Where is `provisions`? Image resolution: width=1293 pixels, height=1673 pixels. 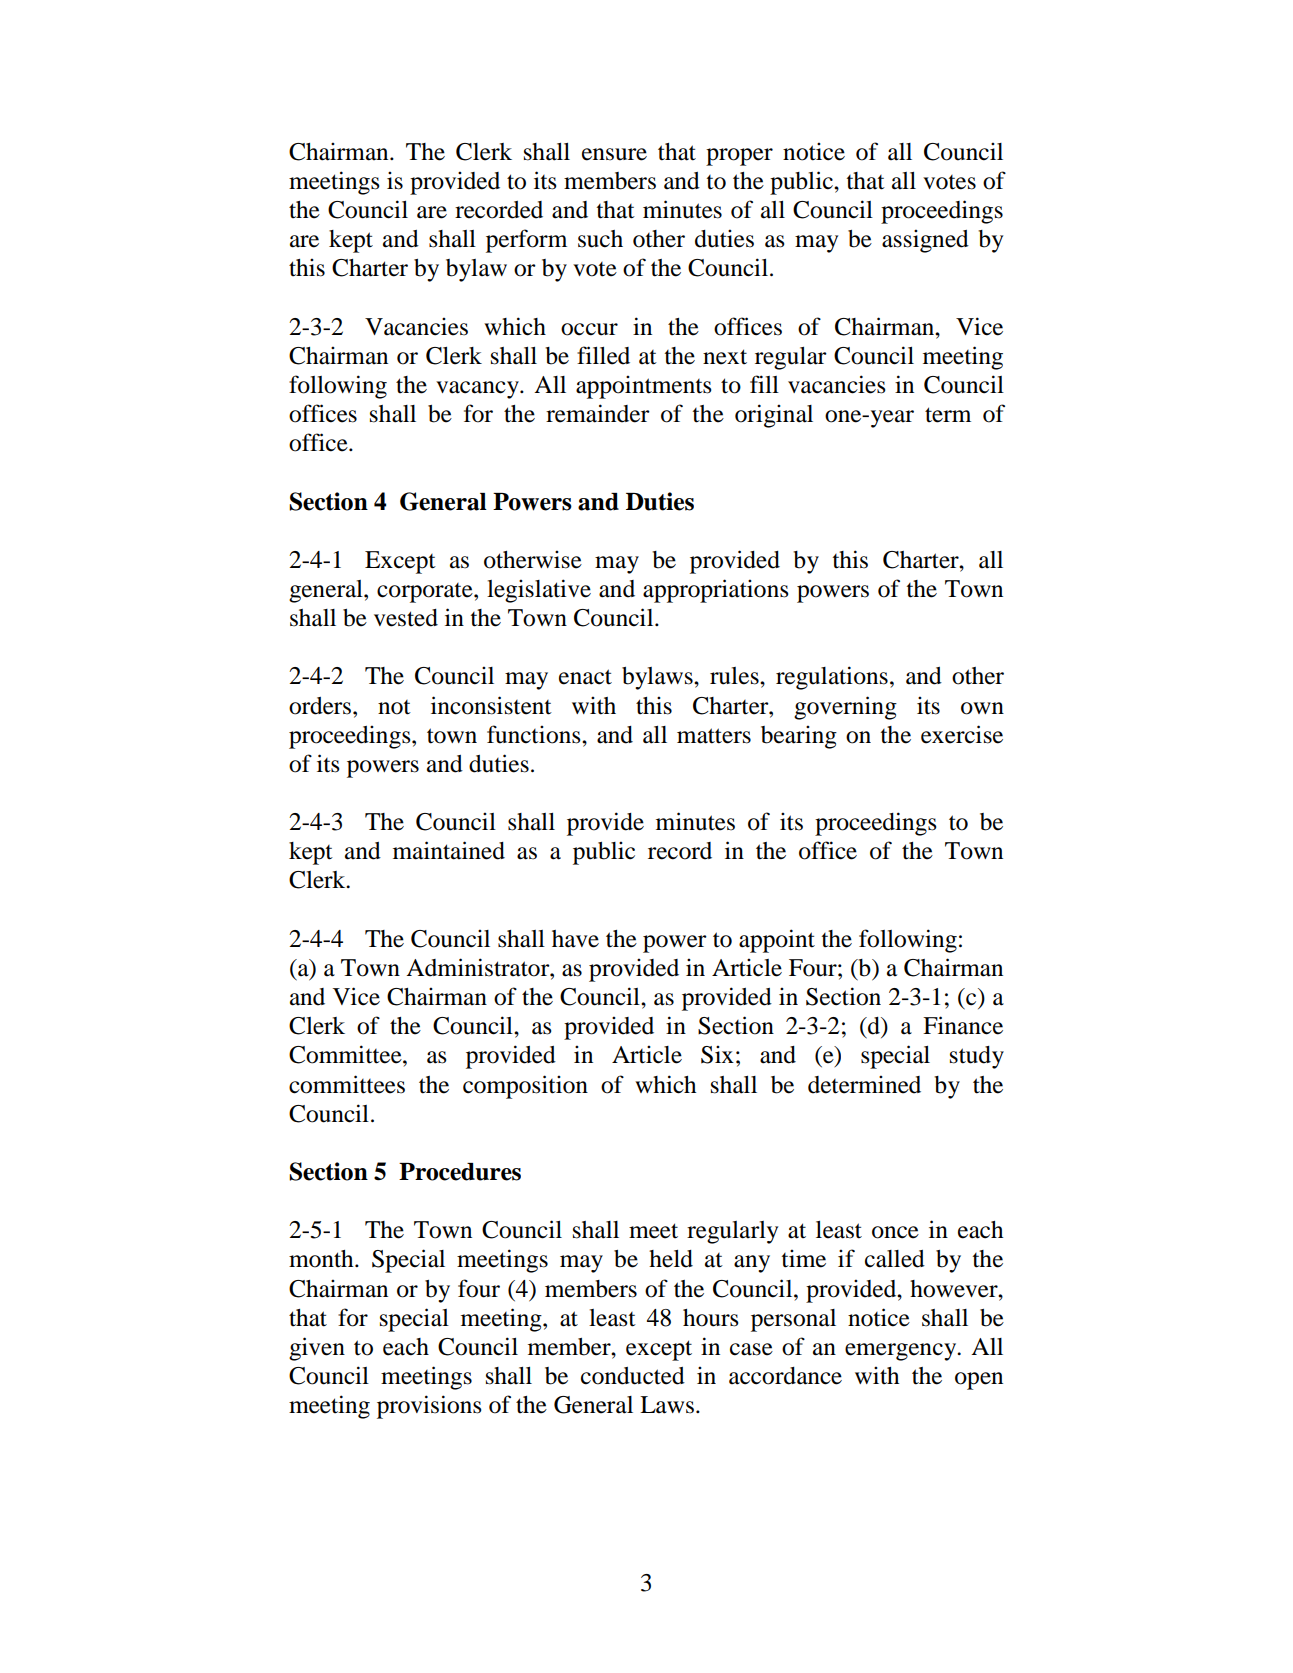 provisions is located at coordinates (429, 1407).
